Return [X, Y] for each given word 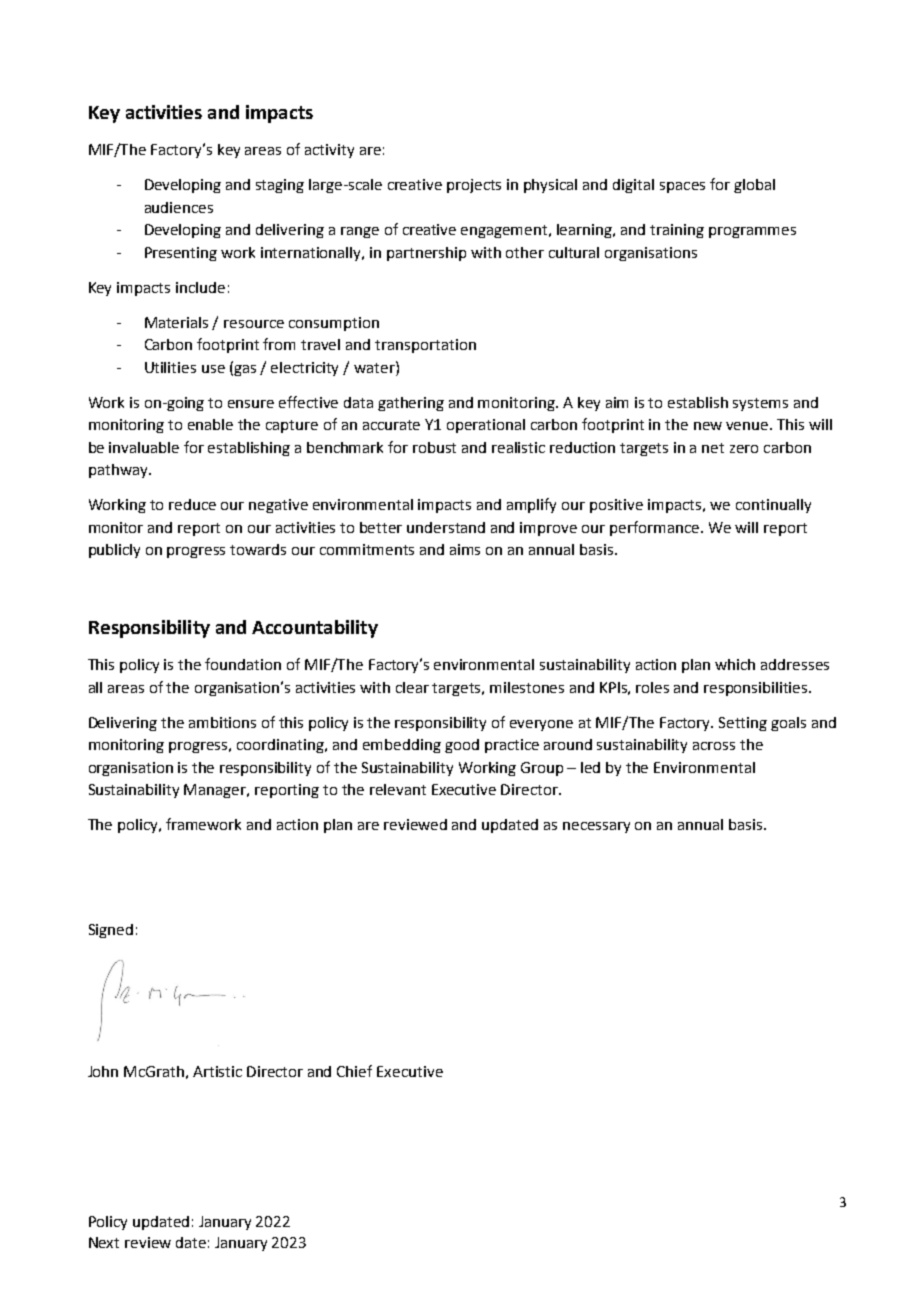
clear [412, 687]
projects [474, 186]
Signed [111, 931]
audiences [179, 207]
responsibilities [757, 689]
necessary [596, 827]
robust [434, 447]
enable [210, 424]
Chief [354, 1071]
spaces [682, 187]
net [713, 448]
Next [104, 1242]
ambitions [222, 722]
